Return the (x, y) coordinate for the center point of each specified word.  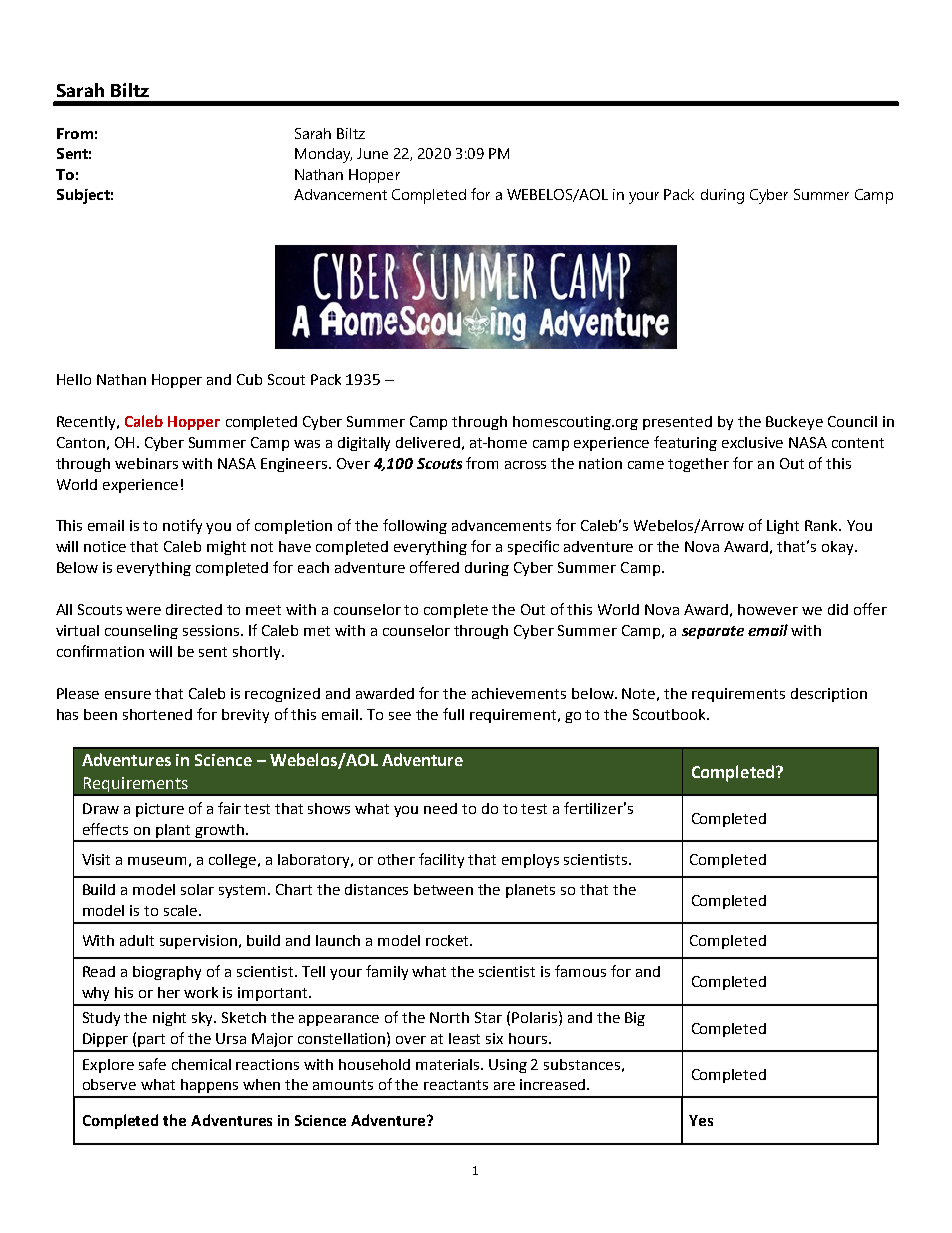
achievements (519, 693)
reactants (456, 1085)
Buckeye (794, 423)
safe (152, 1064)
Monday (323, 155)
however (768, 609)
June (372, 153)
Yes (701, 1120)
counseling (141, 632)
